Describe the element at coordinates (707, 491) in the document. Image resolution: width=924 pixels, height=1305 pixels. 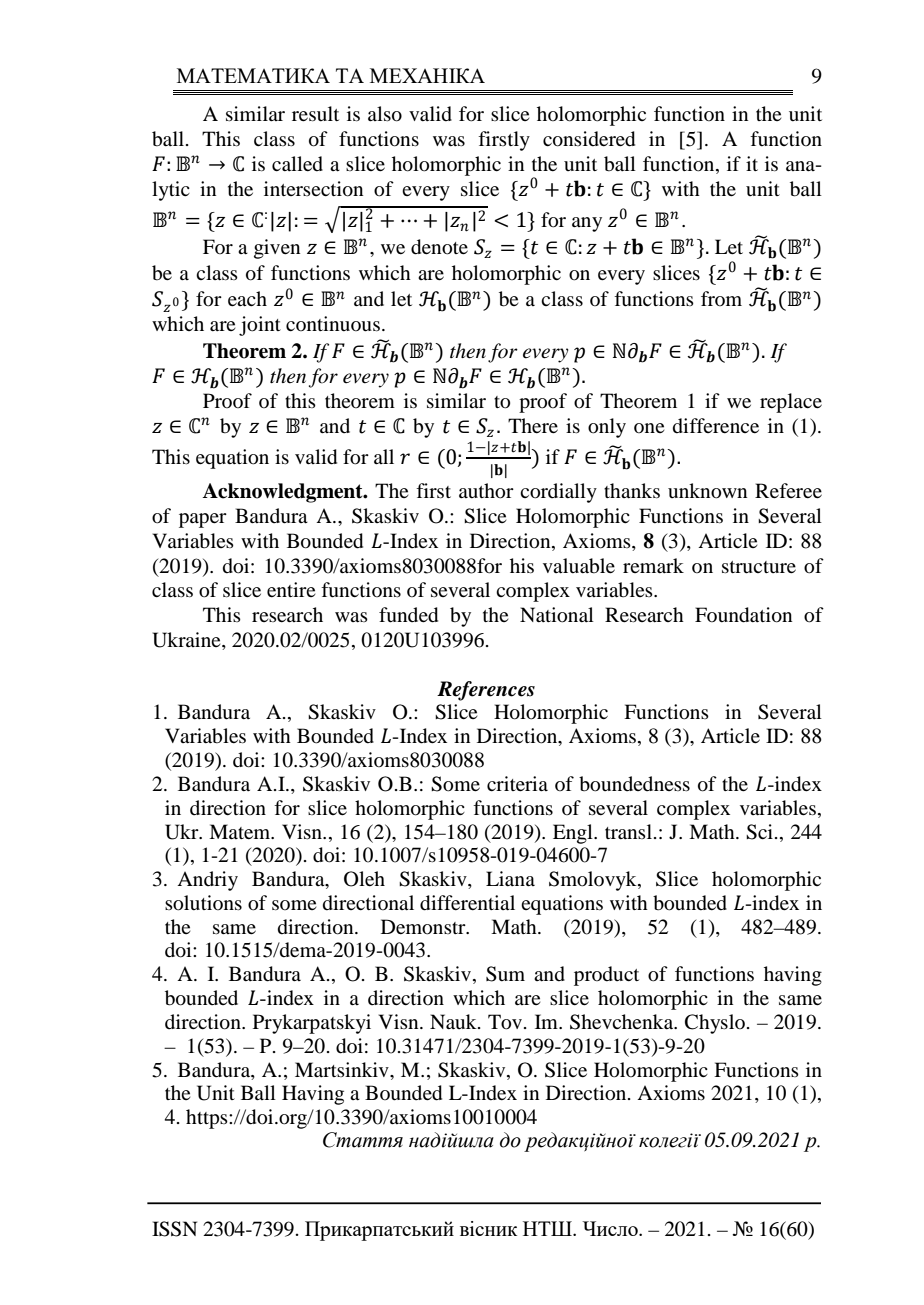
I see `unknown` at that location.
